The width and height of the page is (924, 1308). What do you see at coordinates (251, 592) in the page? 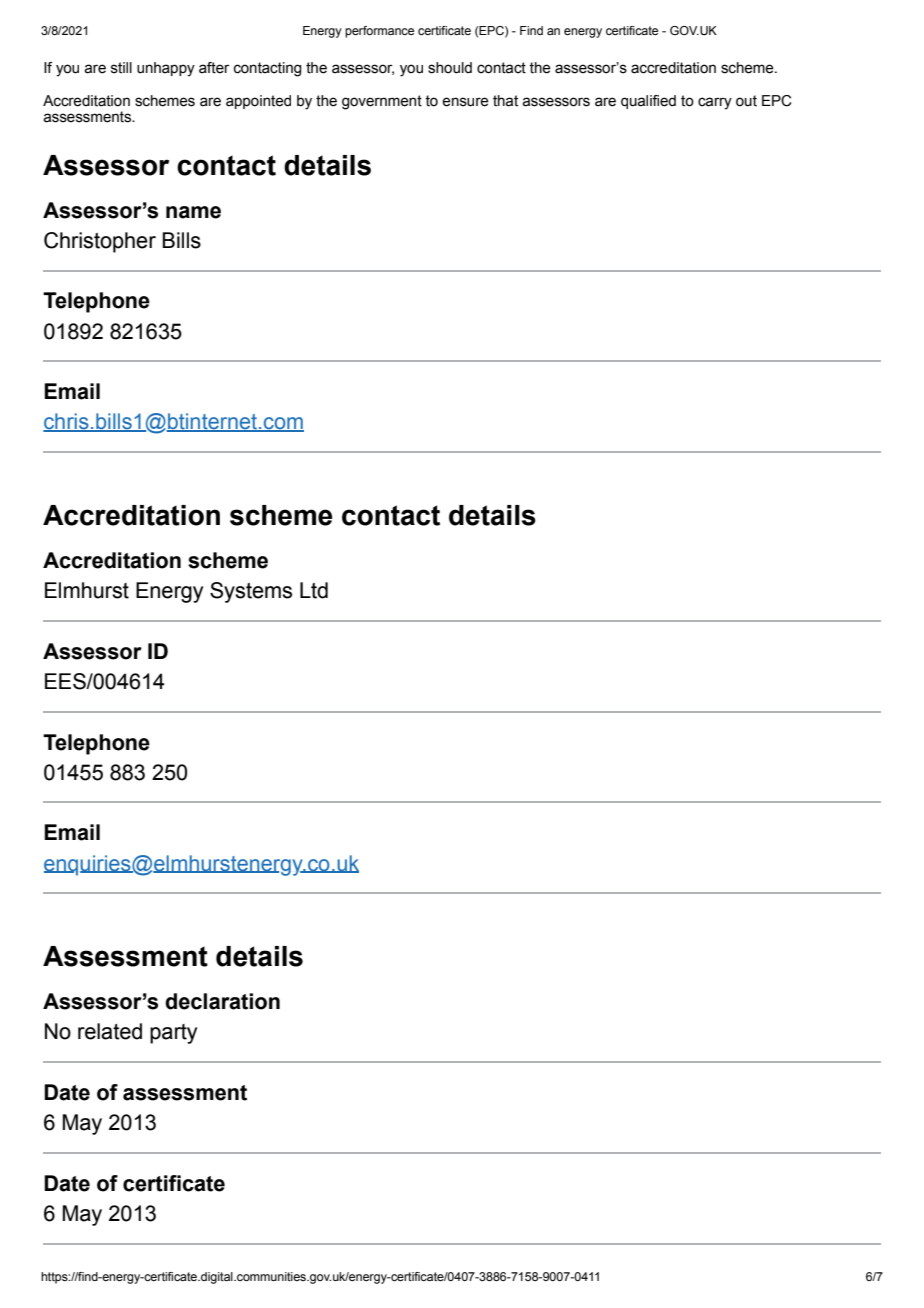
I see `Systems` at bounding box center [251, 592].
